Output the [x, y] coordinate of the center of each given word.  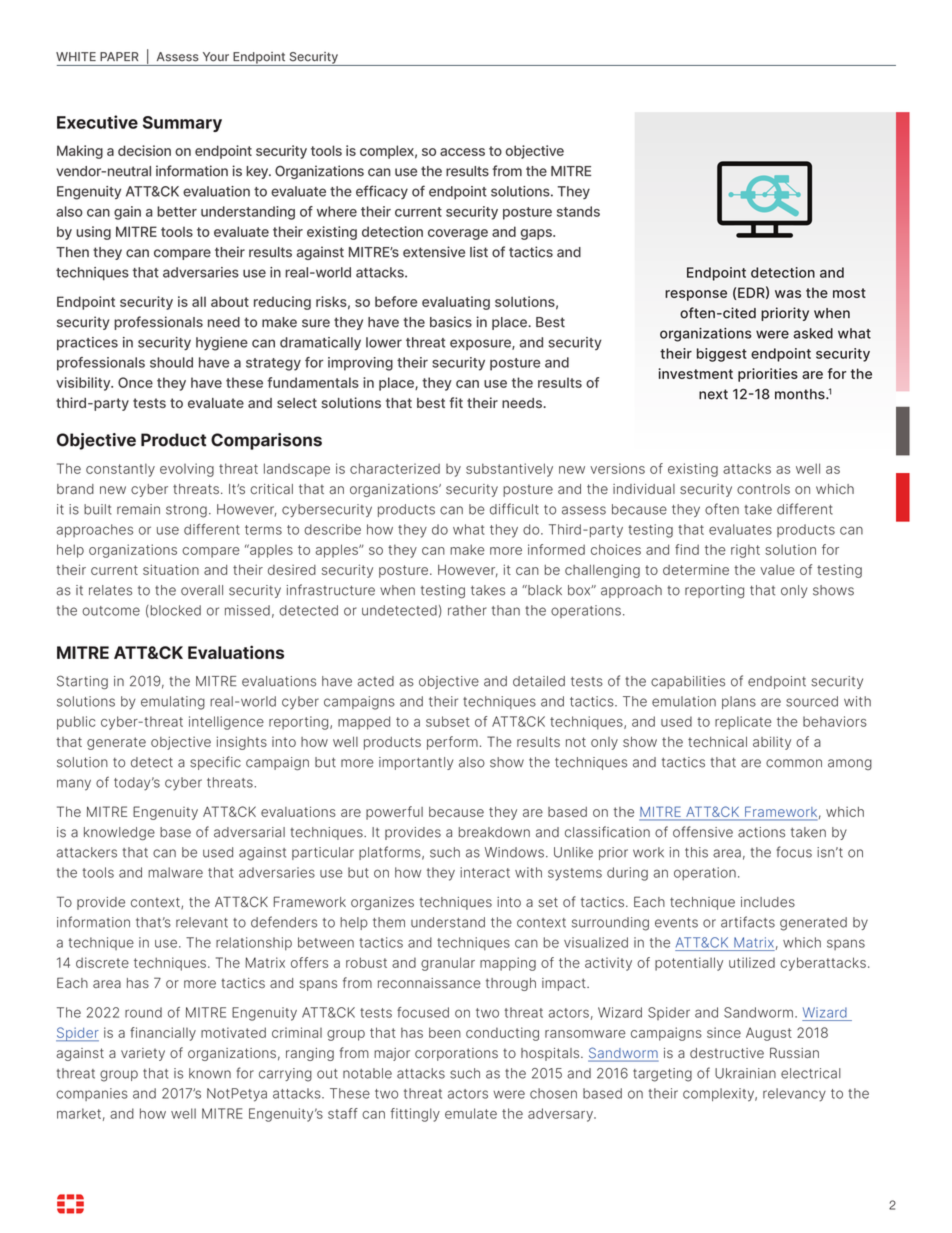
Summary [182, 124]
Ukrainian [745, 1073]
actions [761, 832]
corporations [456, 1054]
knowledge [119, 833]
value [777, 570]
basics [451, 322]
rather [467, 610]
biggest [722, 355]
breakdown [494, 832]
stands [578, 211]
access [462, 152]
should [171, 362]
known [210, 1073]
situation [171, 569]
